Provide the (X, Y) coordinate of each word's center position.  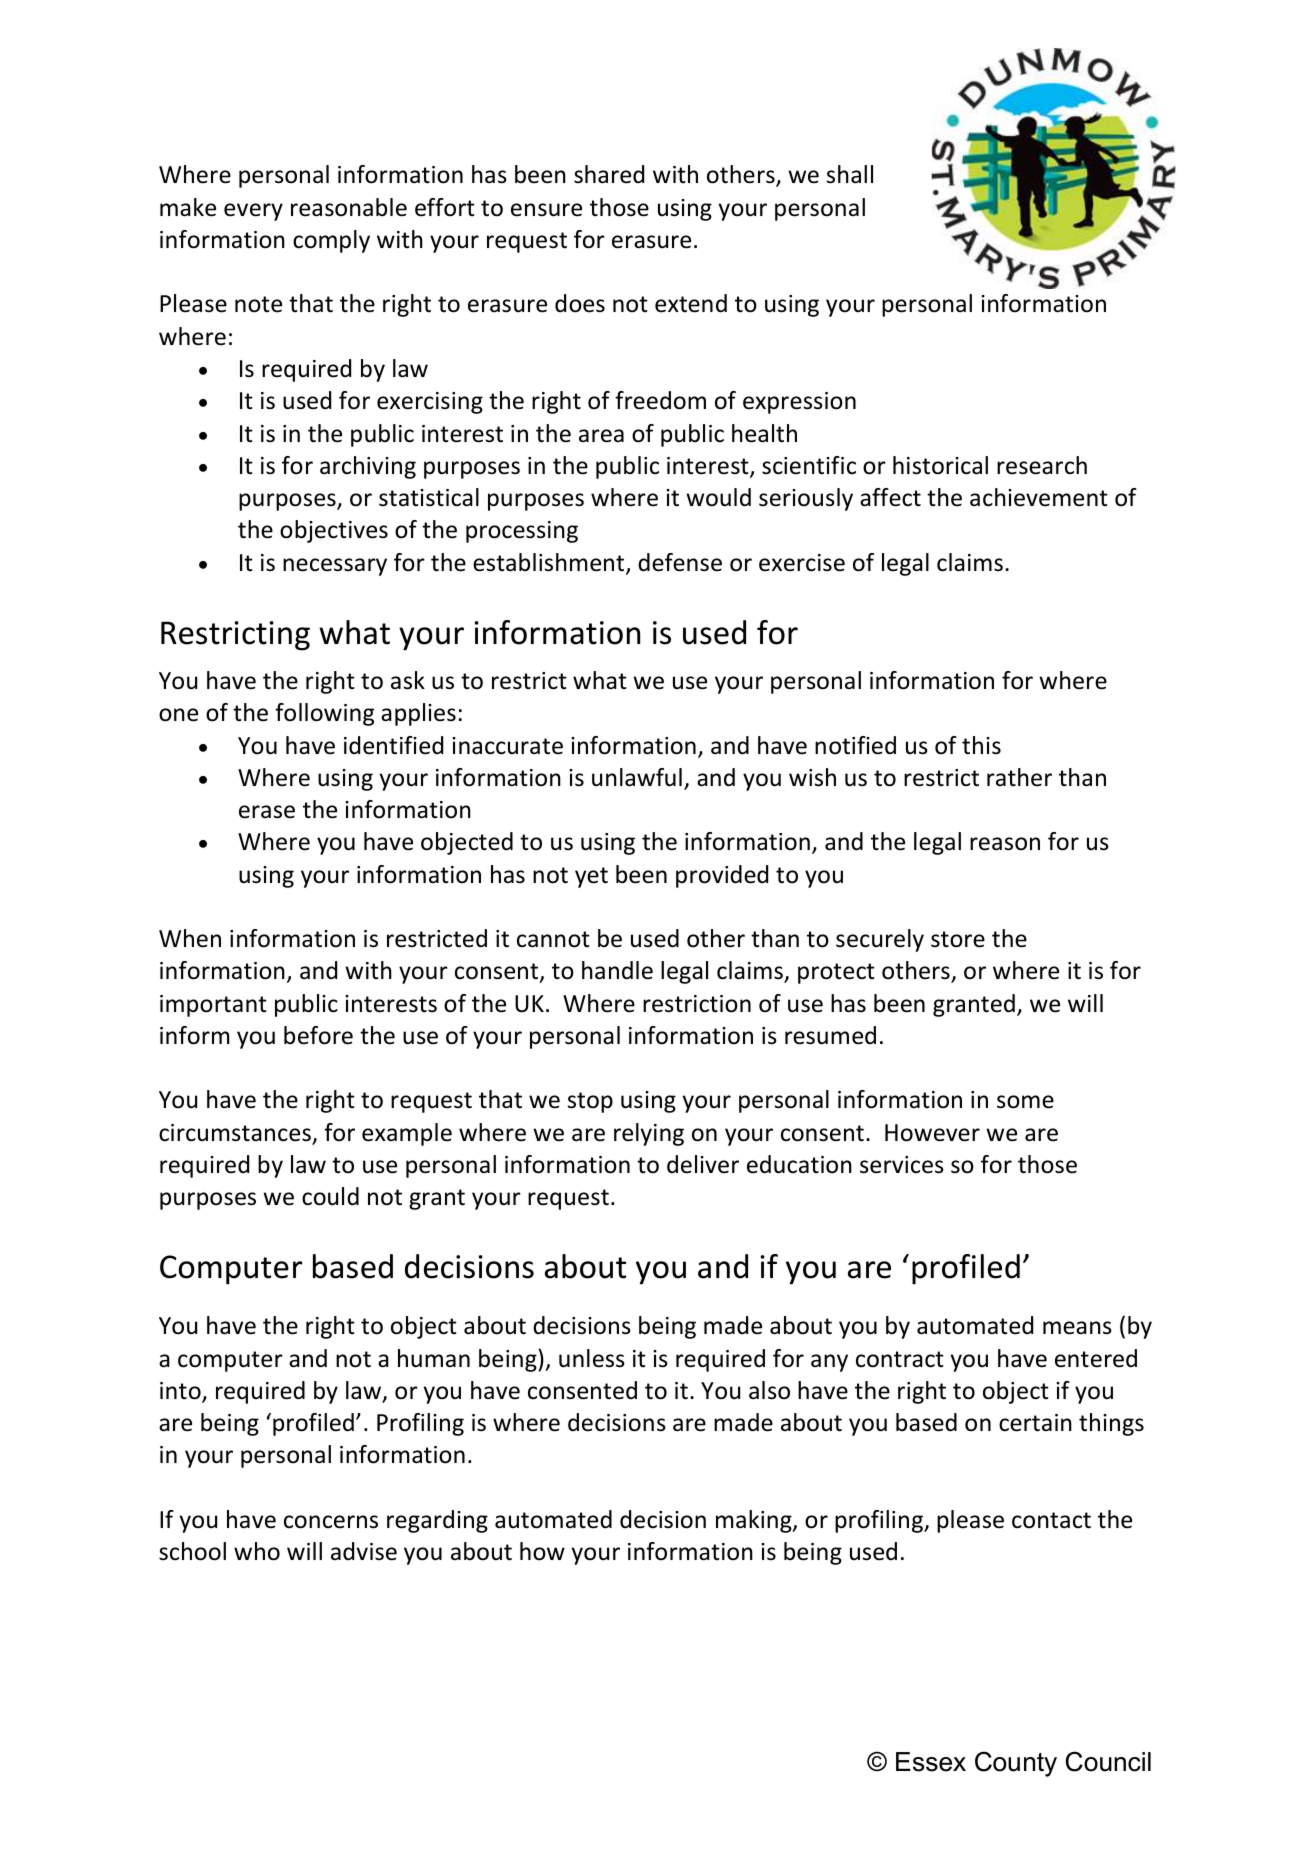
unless (592, 1358)
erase (267, 812)
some (1025, 1102)
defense (680, 562)
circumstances (236, 1134)
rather (1019, 777)
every (253, 212)
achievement (1039, 497)
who (257, 1551)
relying (649, 1134)
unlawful (637, 777)
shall (850, 174)
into (181, 1392)
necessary (335, 567)
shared (609, 174)
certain (1035, 1423)
